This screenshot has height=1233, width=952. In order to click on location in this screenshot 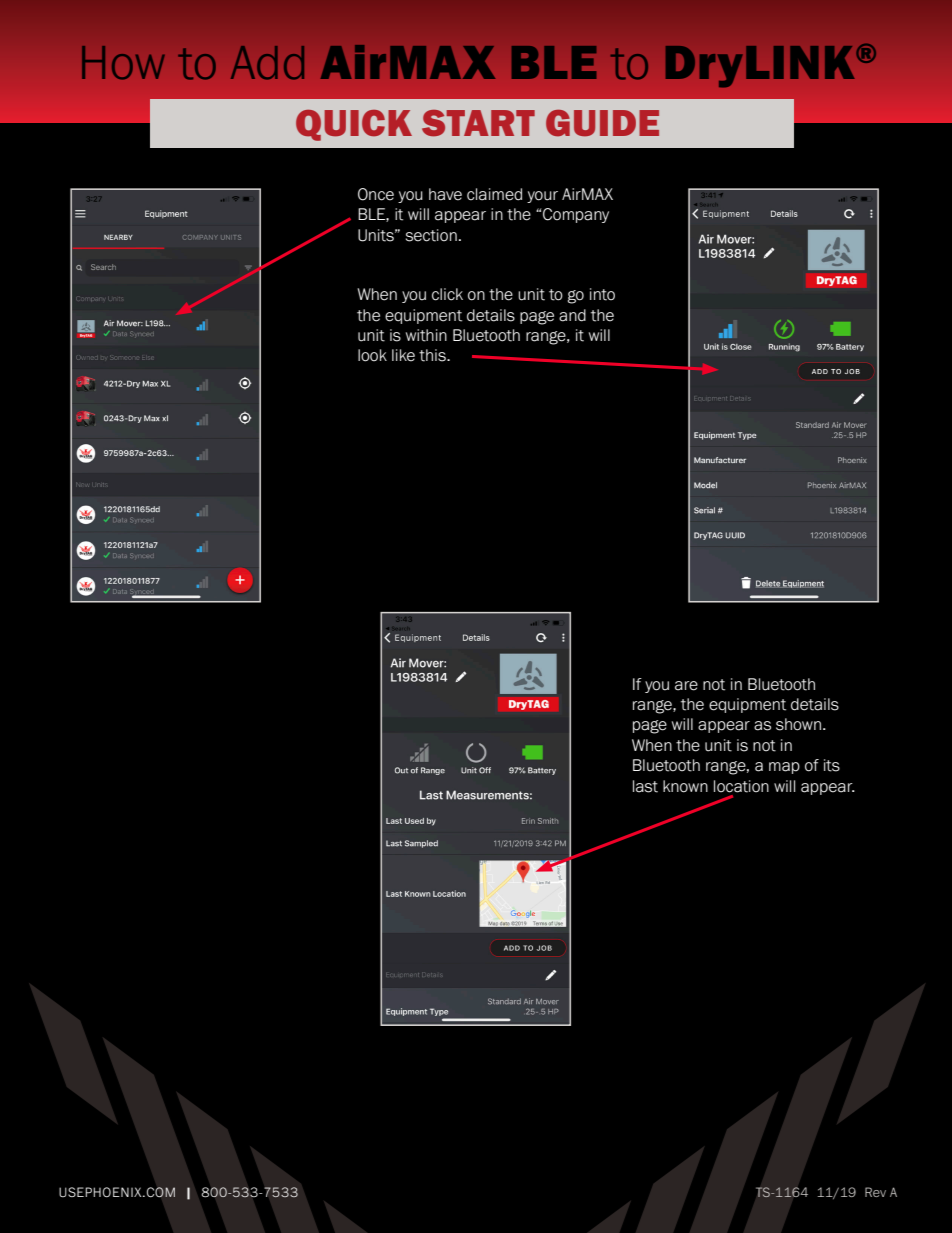, I will do `click(741, 786)`.
